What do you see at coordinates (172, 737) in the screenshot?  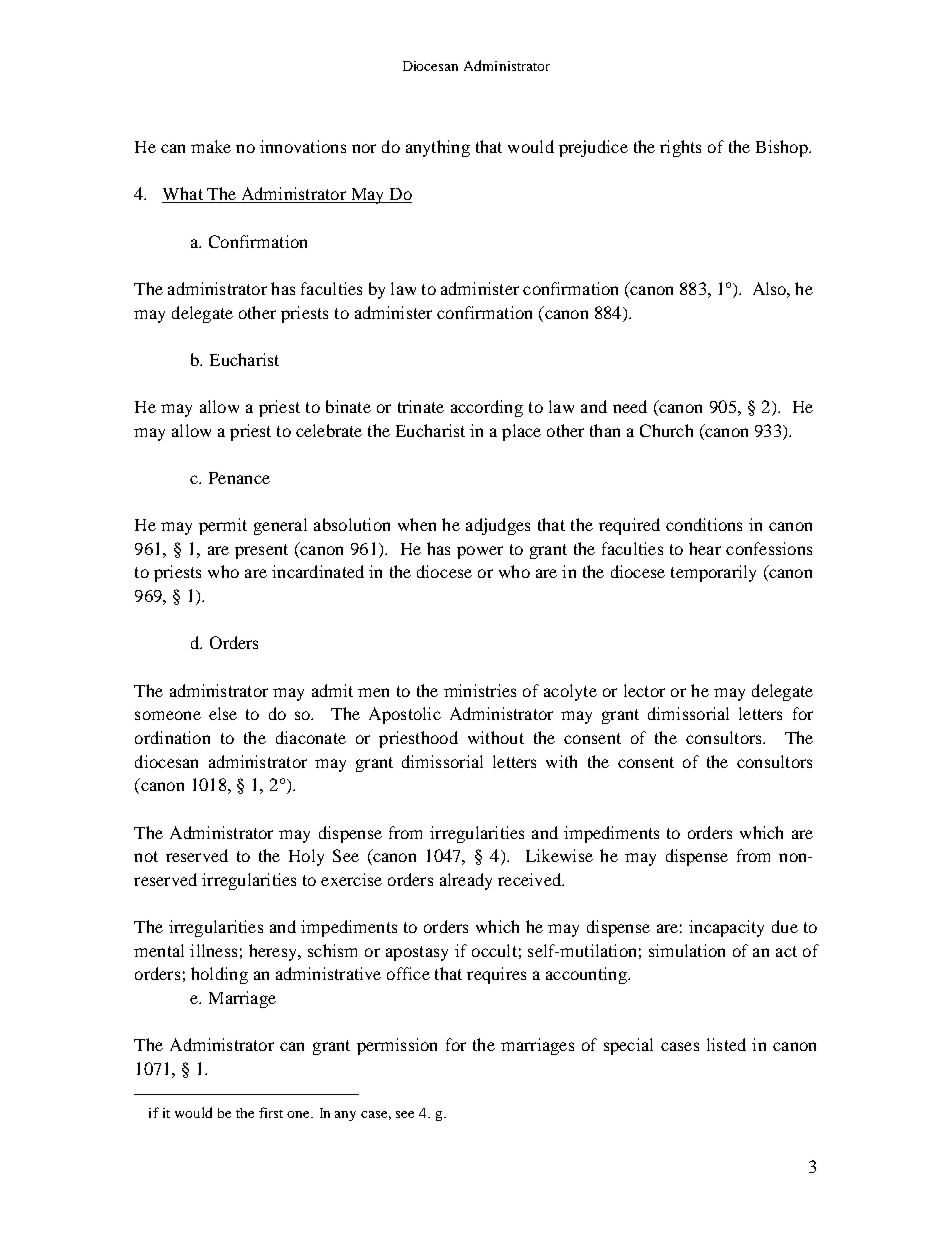 I see `ordination` at bounding box center [172, 737].
